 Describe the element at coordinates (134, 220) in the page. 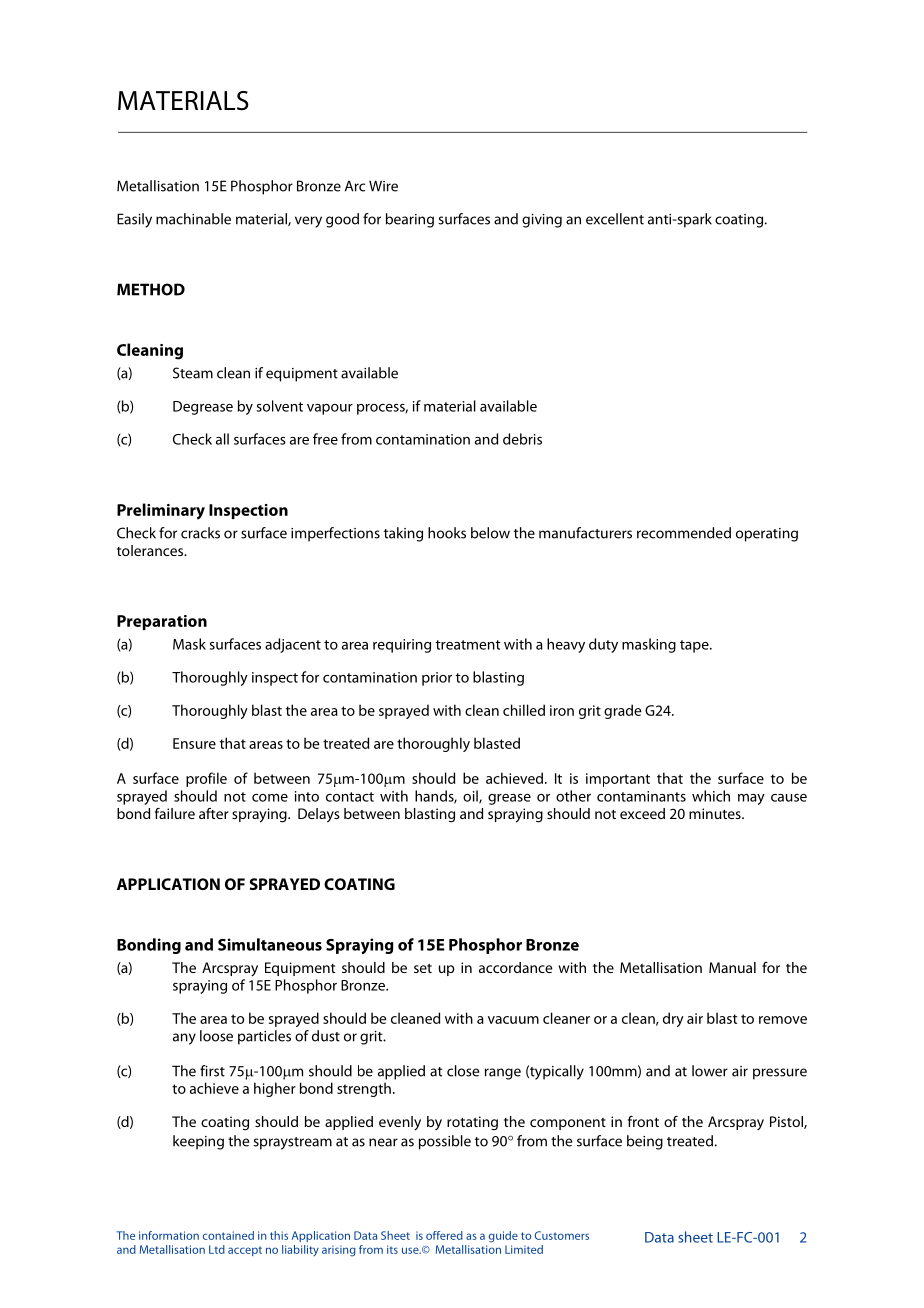

I see `Easily` at that location.
